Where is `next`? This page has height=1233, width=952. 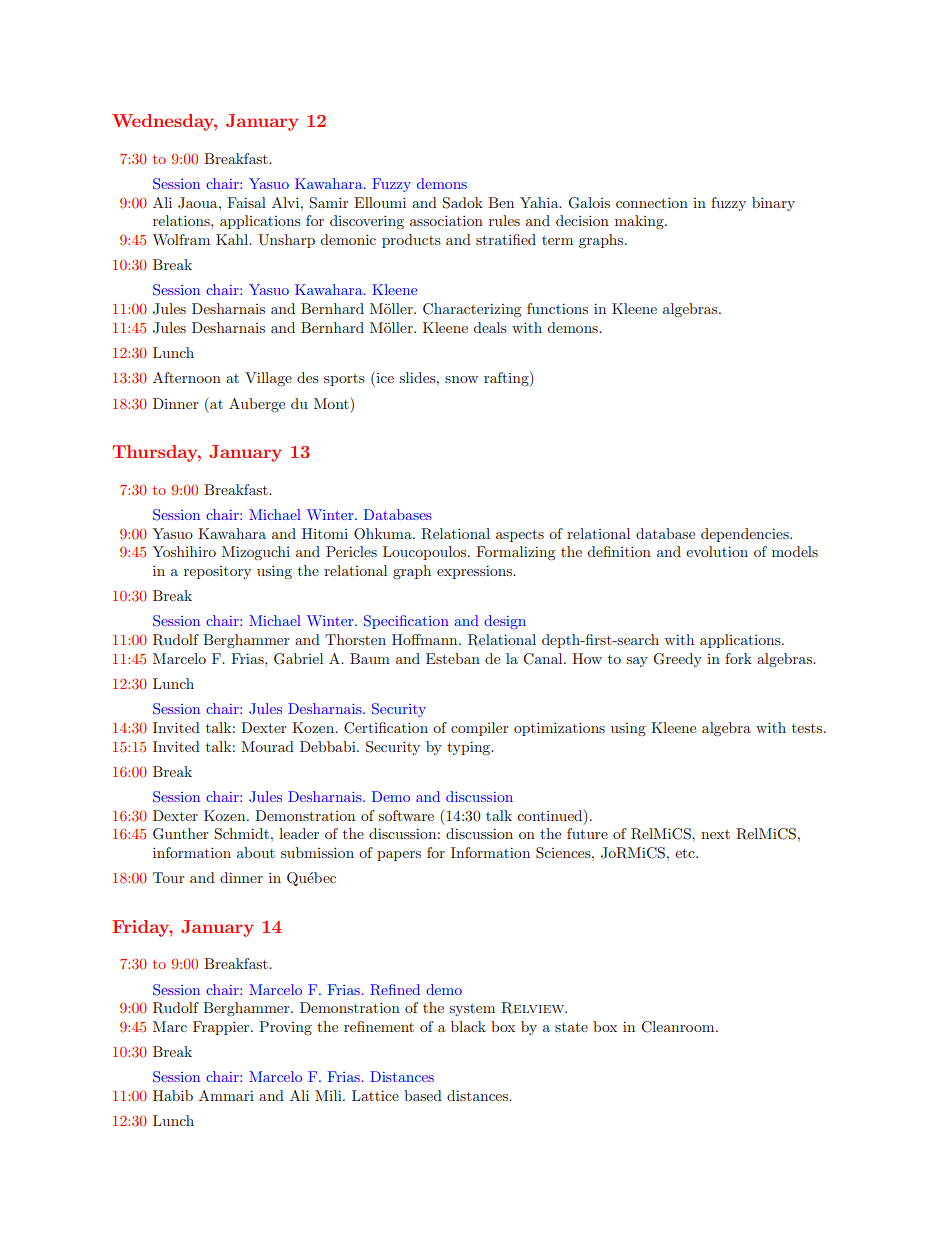 next is located at coordinates (715, 834).
